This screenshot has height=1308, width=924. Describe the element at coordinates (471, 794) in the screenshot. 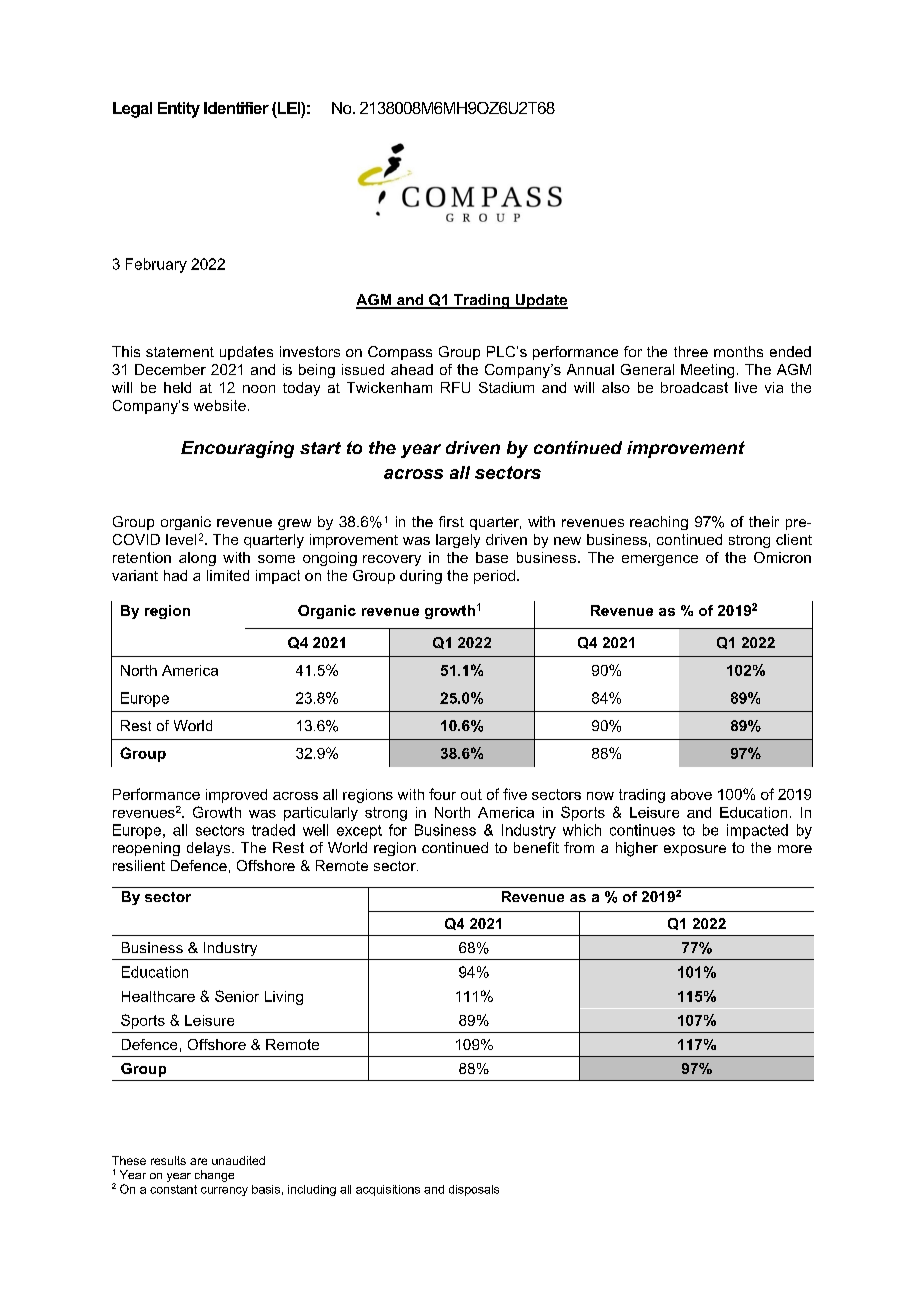

I see `out` at that location.
